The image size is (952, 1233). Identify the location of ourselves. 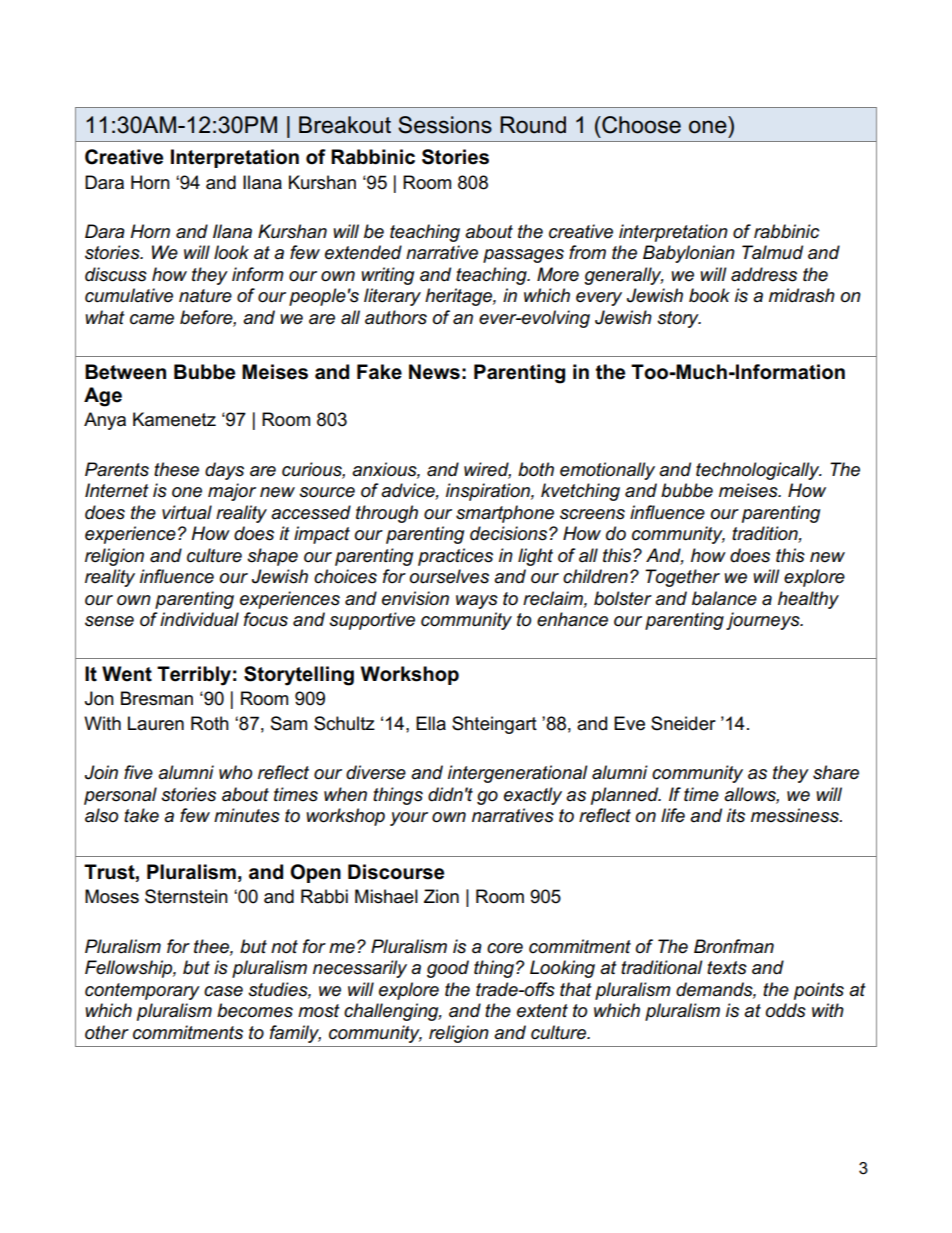
(449, 576).
